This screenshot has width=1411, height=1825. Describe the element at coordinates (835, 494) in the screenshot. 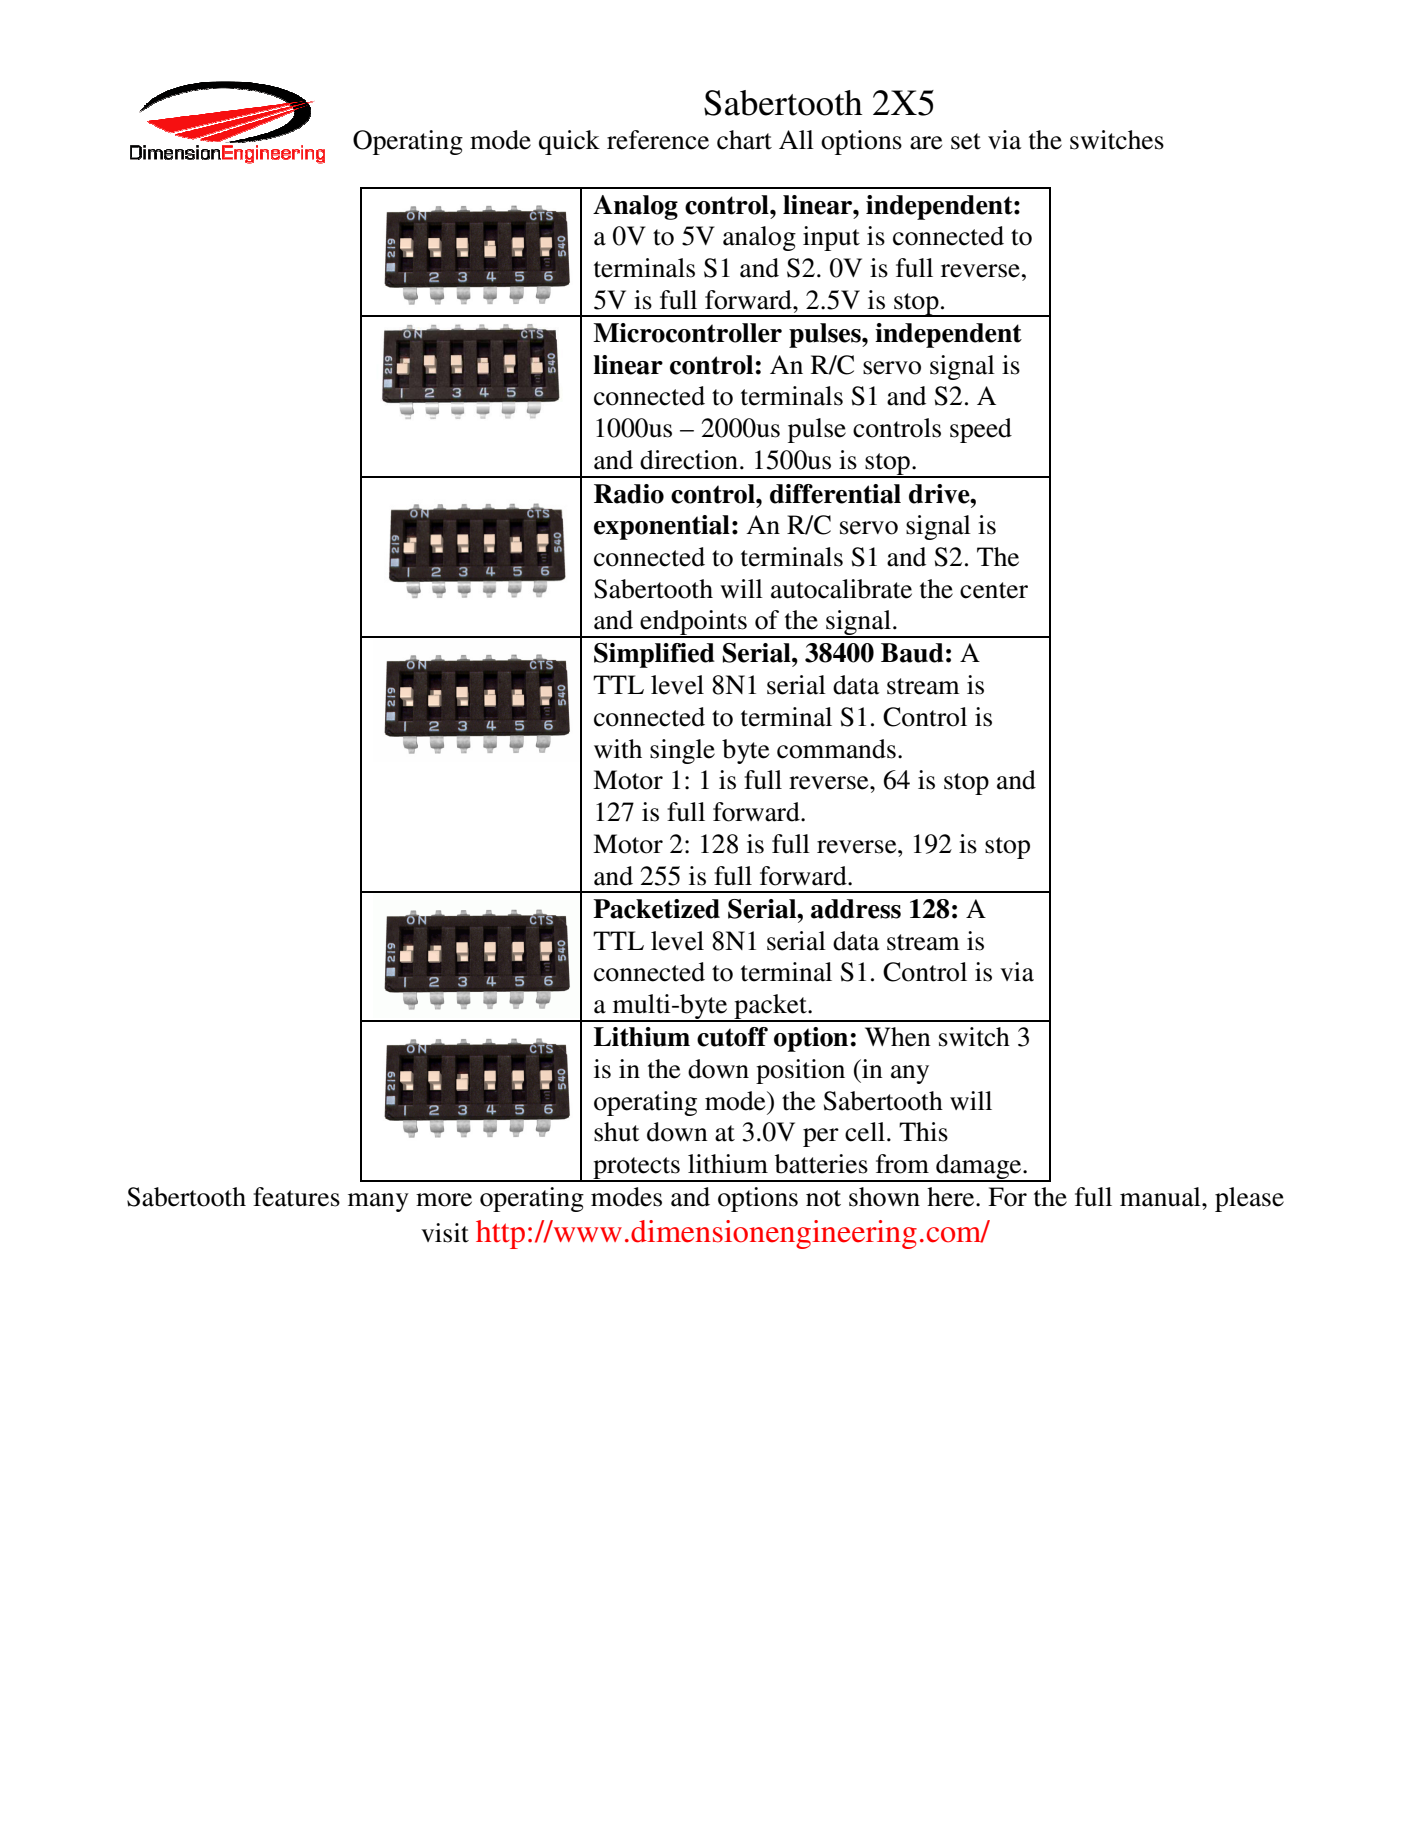

I see `differential` at that location.
